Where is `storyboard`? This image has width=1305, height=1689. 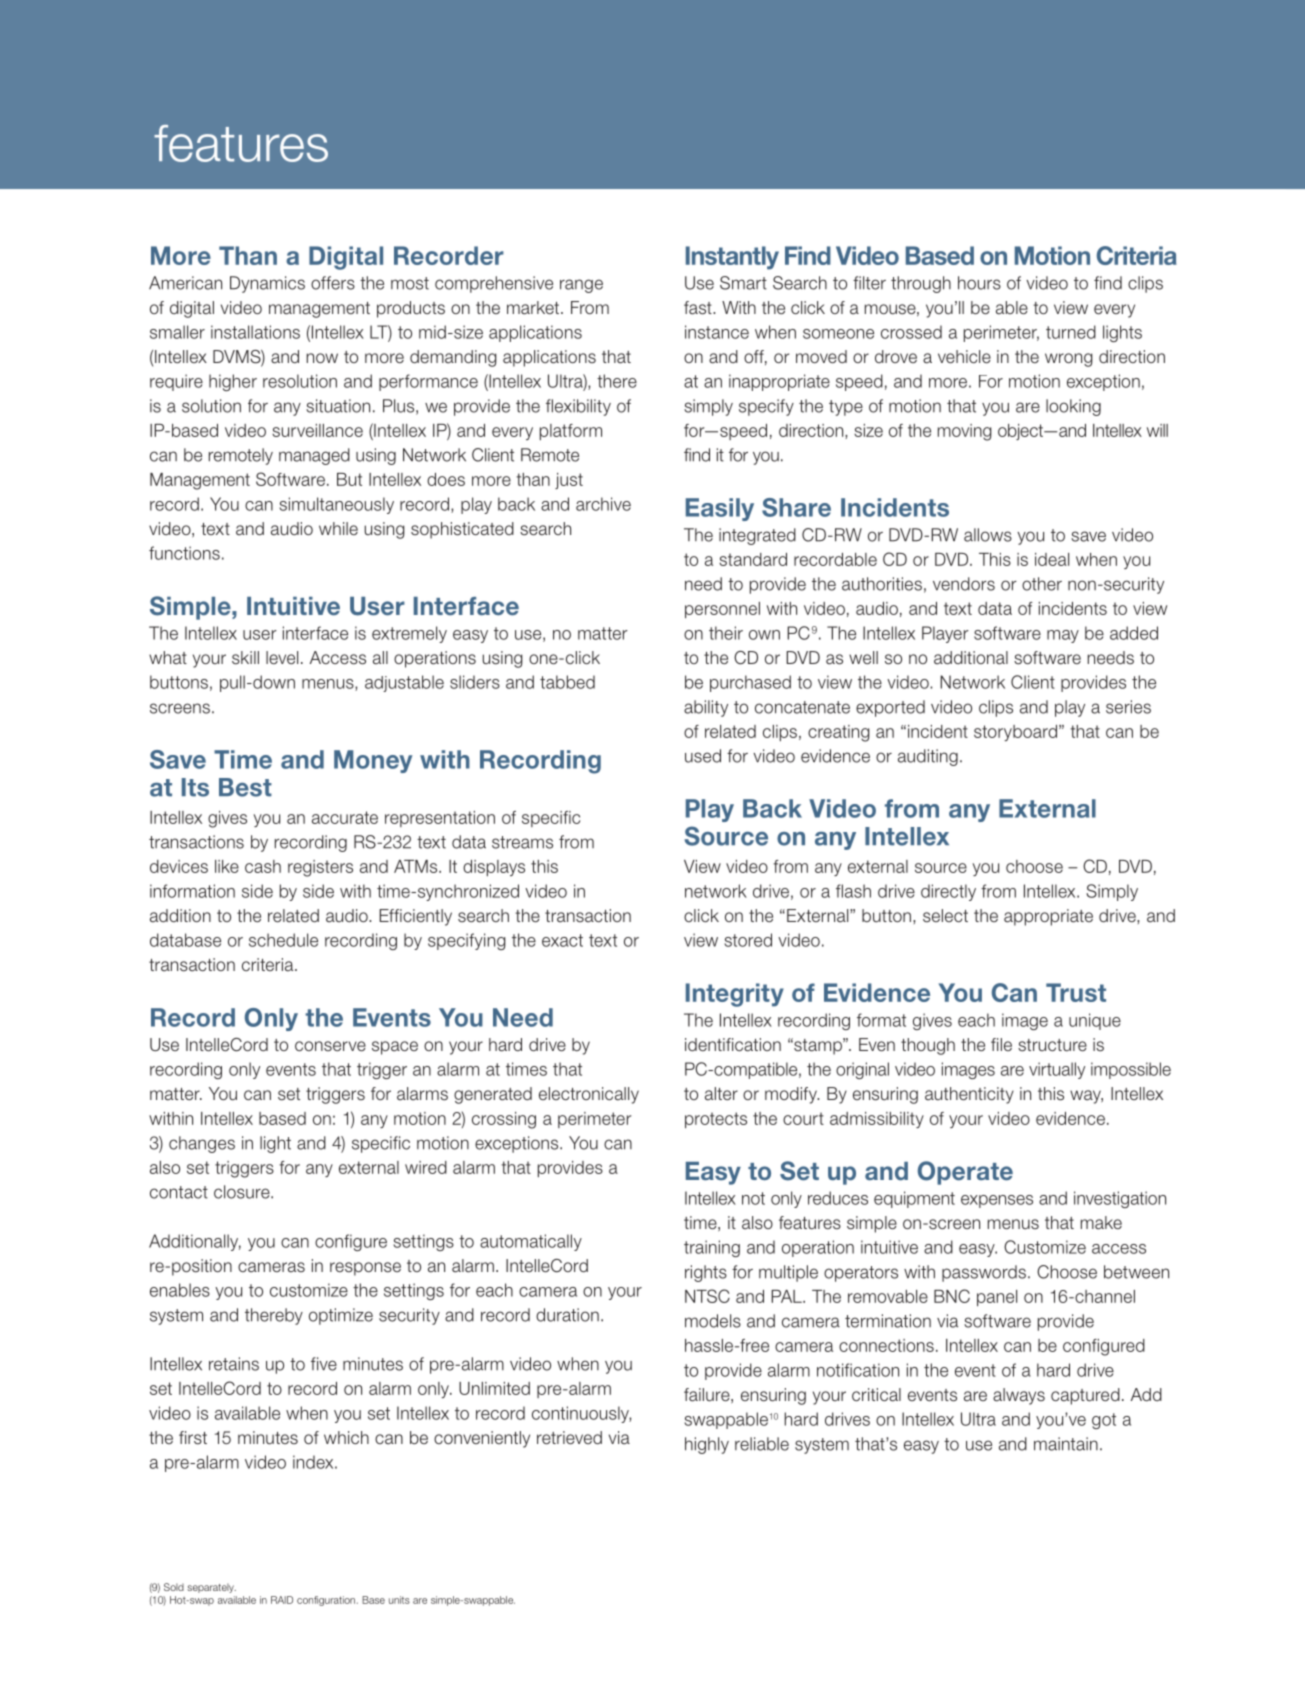
storyboard is located at coordinates (1015, 733).
